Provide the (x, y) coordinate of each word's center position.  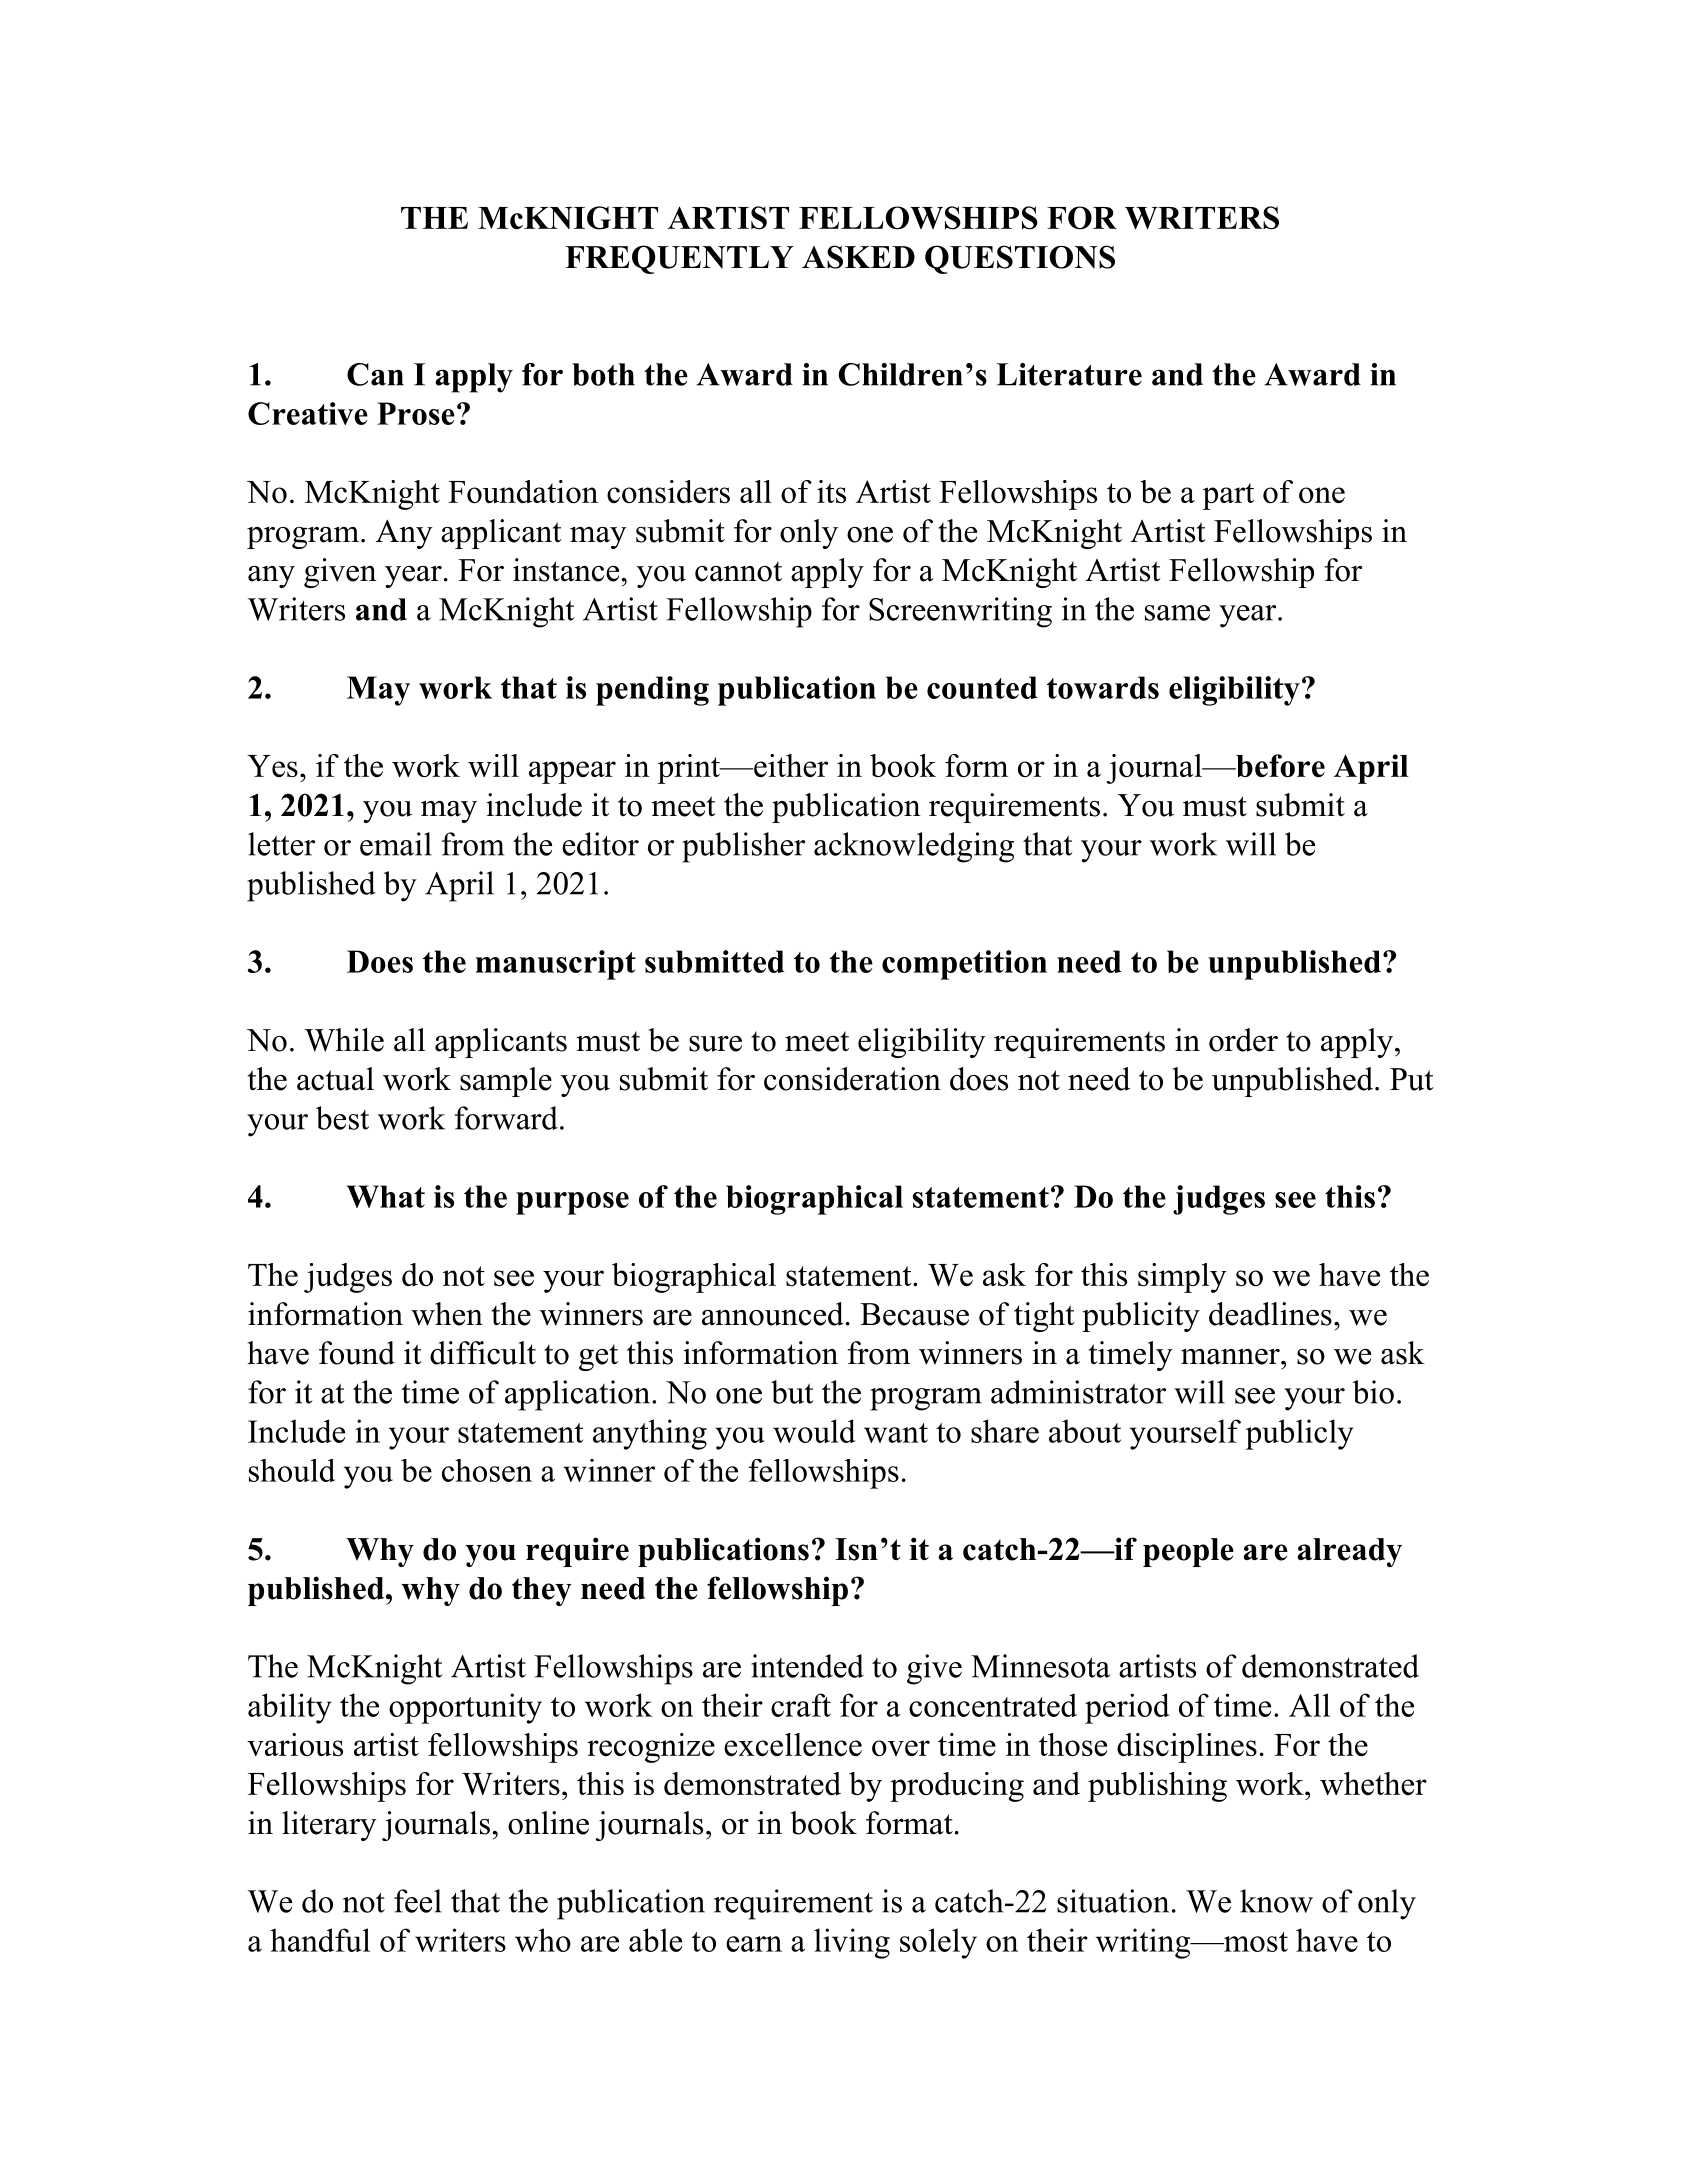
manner (1230, 1357)
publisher (743, 847)
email (396, 844)
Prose (416, 413)
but (792, 1392)
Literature (1069, 374)
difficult (483, 1353)
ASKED (858, 257)
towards (1103, 687)
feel (418, 1901)
